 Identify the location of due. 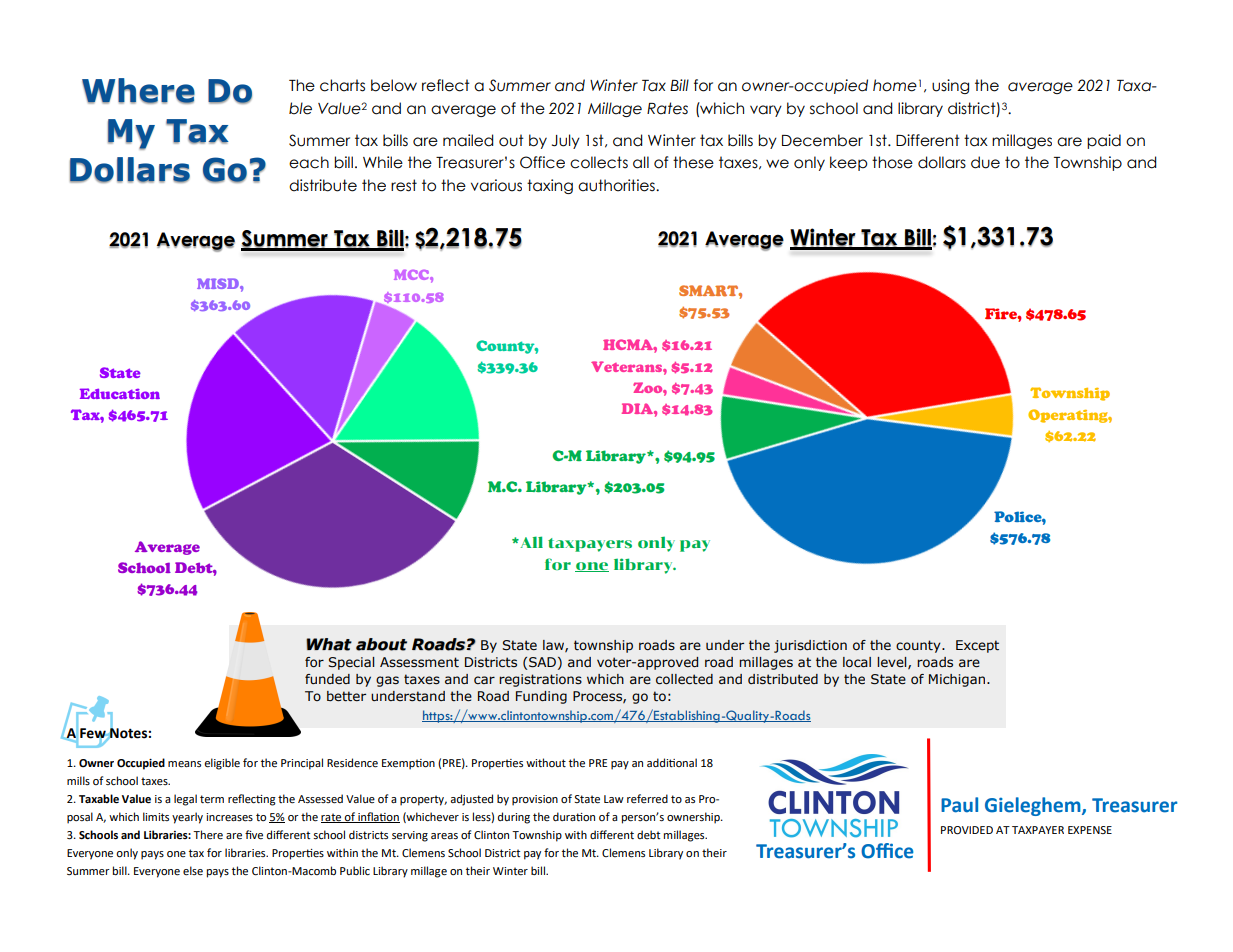
(985, 162).
